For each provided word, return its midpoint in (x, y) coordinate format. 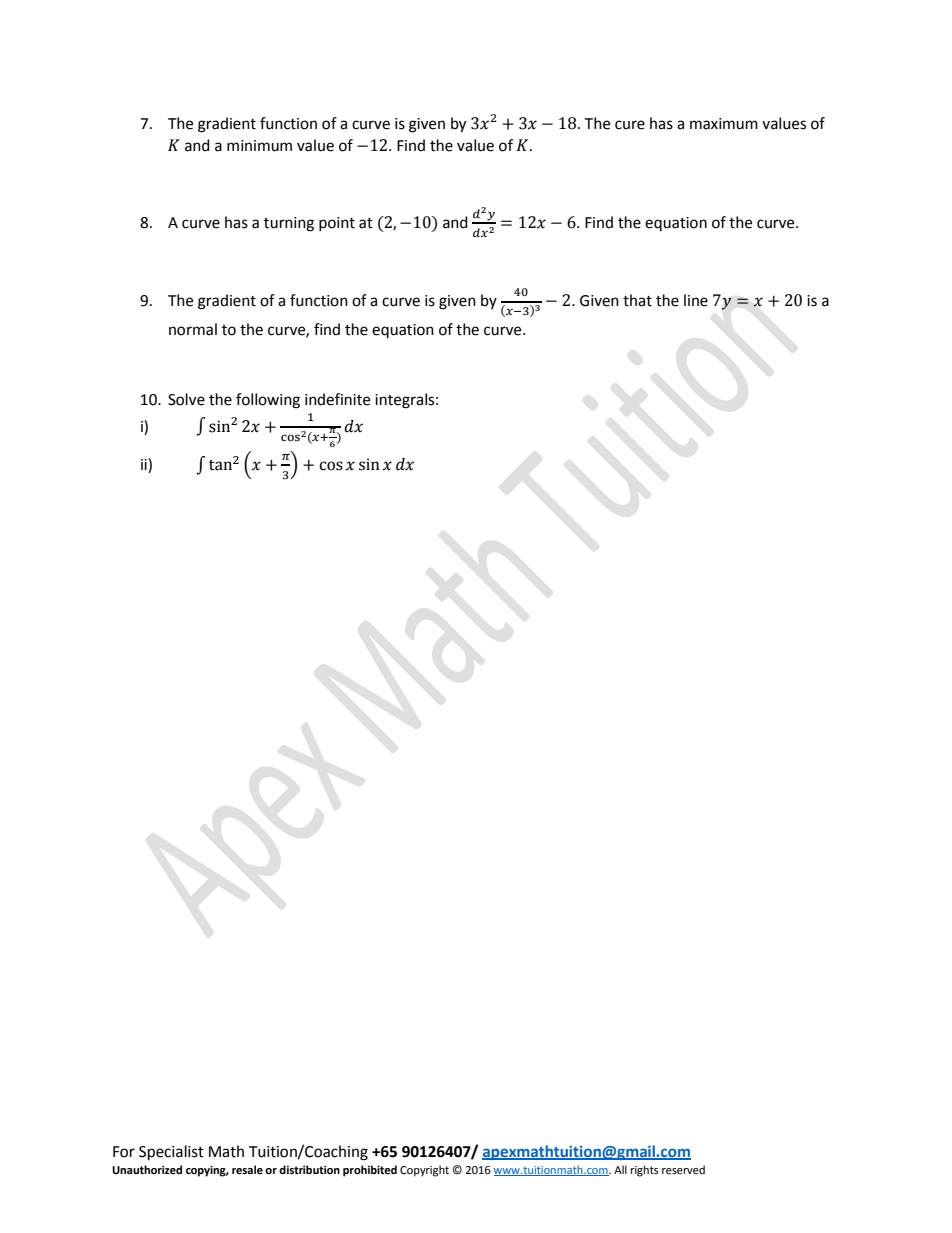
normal (193, 329)
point (337, 224)
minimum (259, 146)
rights (644, 1171)
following (268, 401)
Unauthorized (147, 1170)
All (620, 1169)
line (696, 300)
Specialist (171, 1153)
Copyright (424, 1171)
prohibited (370, 1171)
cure (630, 125)
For (124, 1152)
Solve (186, 399)
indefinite (337, 399)
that (637, 300)
